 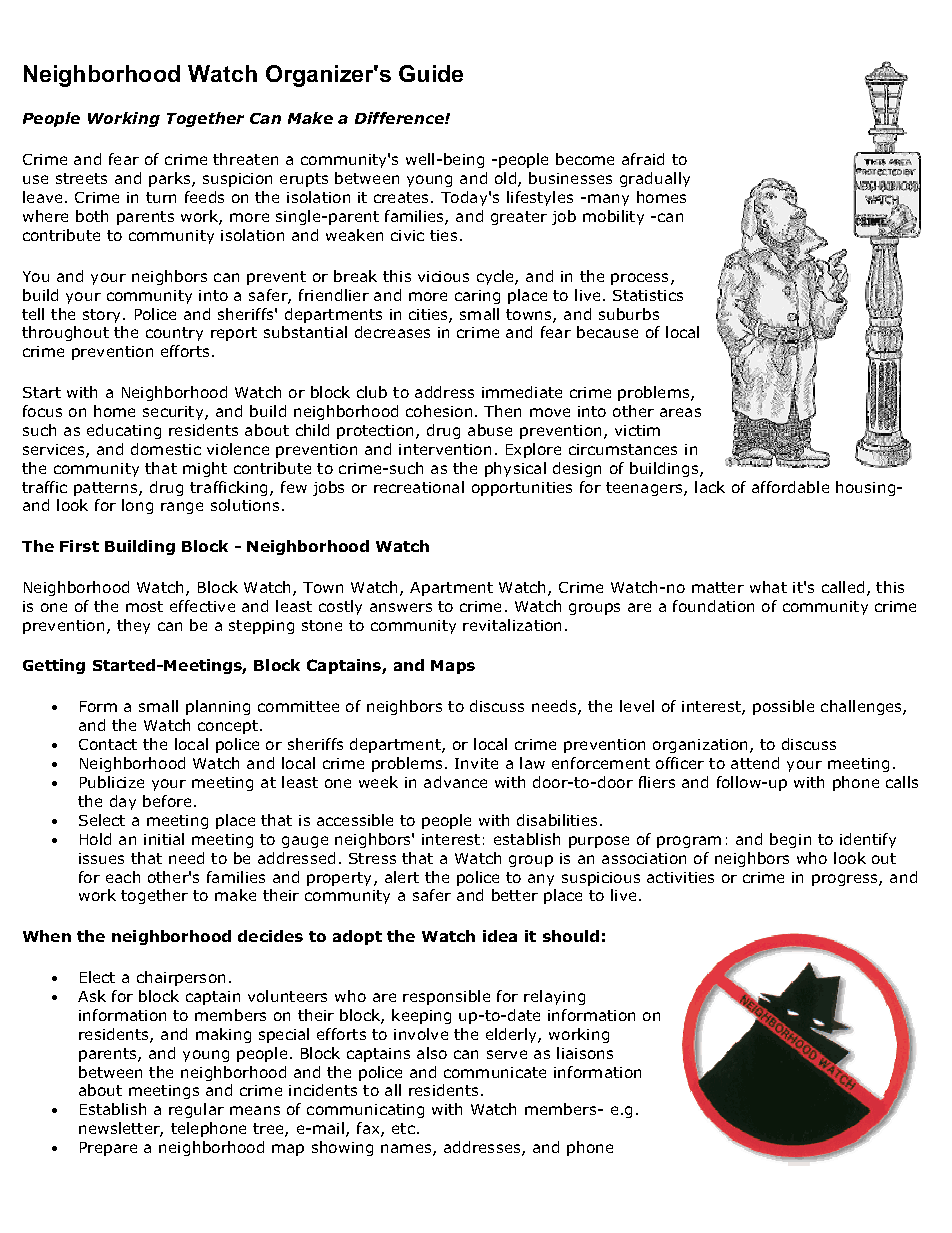 I want to click on Guide, so click(x=431, y=73).
